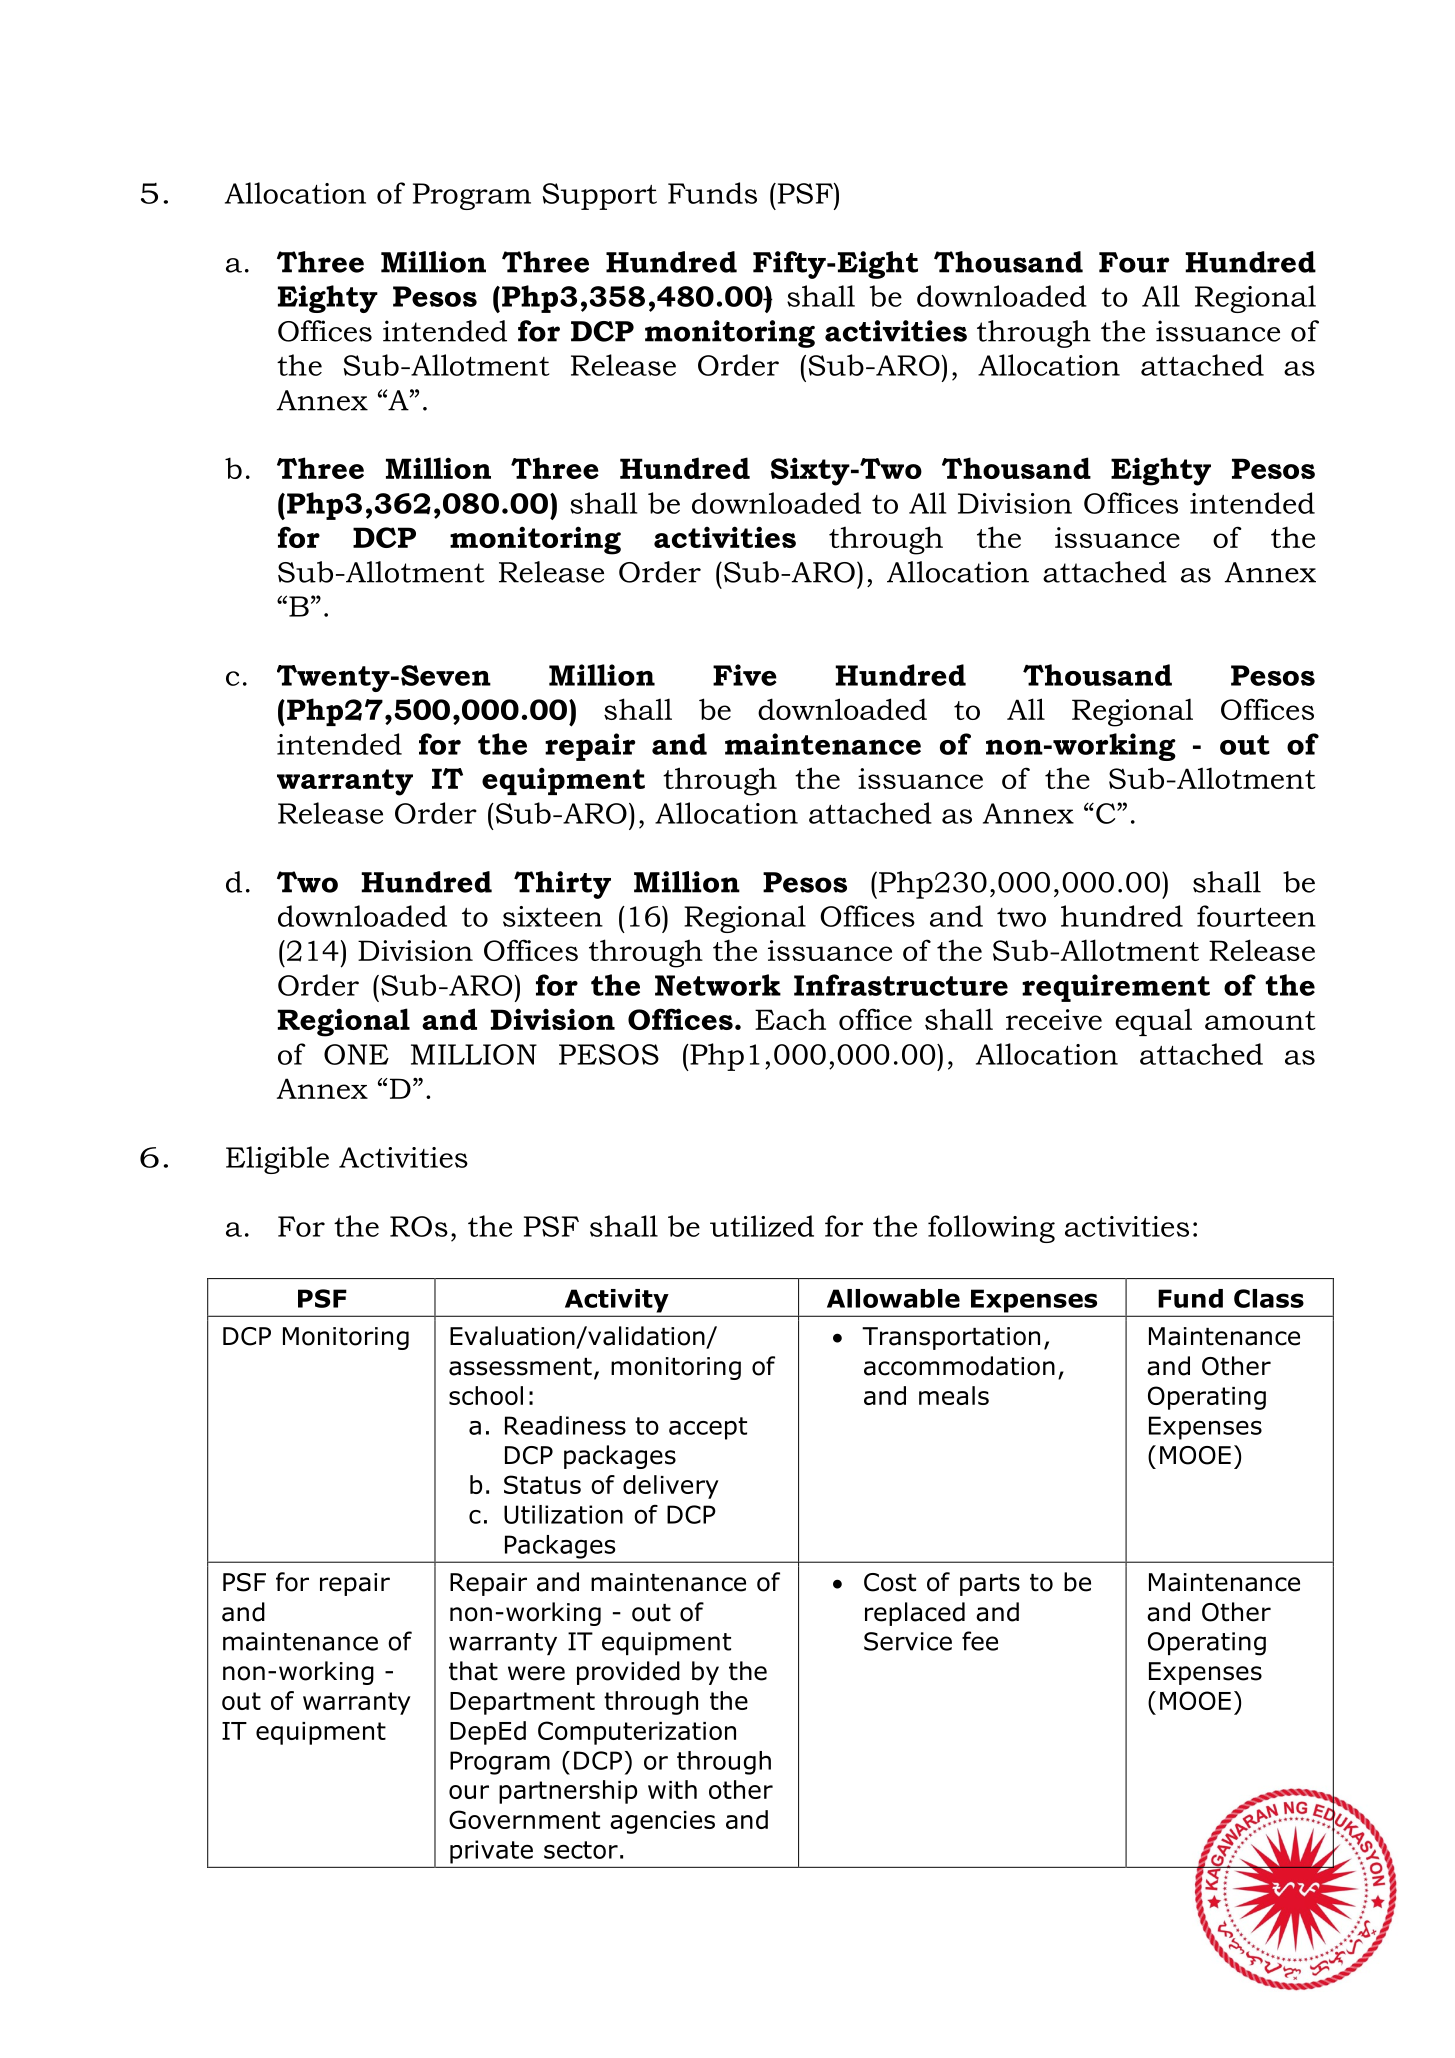 This screenshot has width=1455, height=2058. What do you see at coordinates (356, 1054) in the screenshot?
I see `ONE` at bounding box center [356, 1054].
